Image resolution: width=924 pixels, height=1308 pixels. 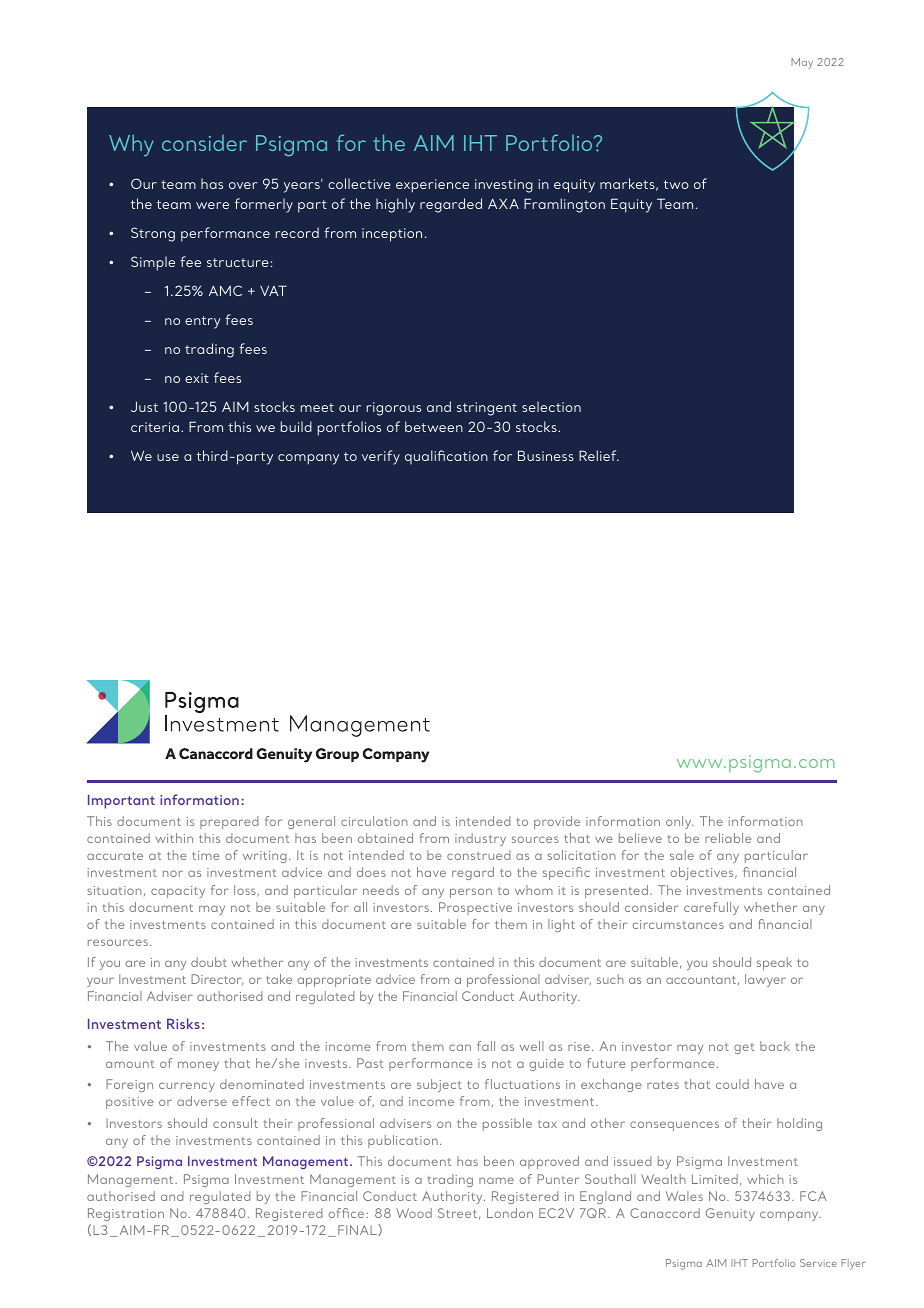 I want to click on Street, so click(x=457, y=1213).
